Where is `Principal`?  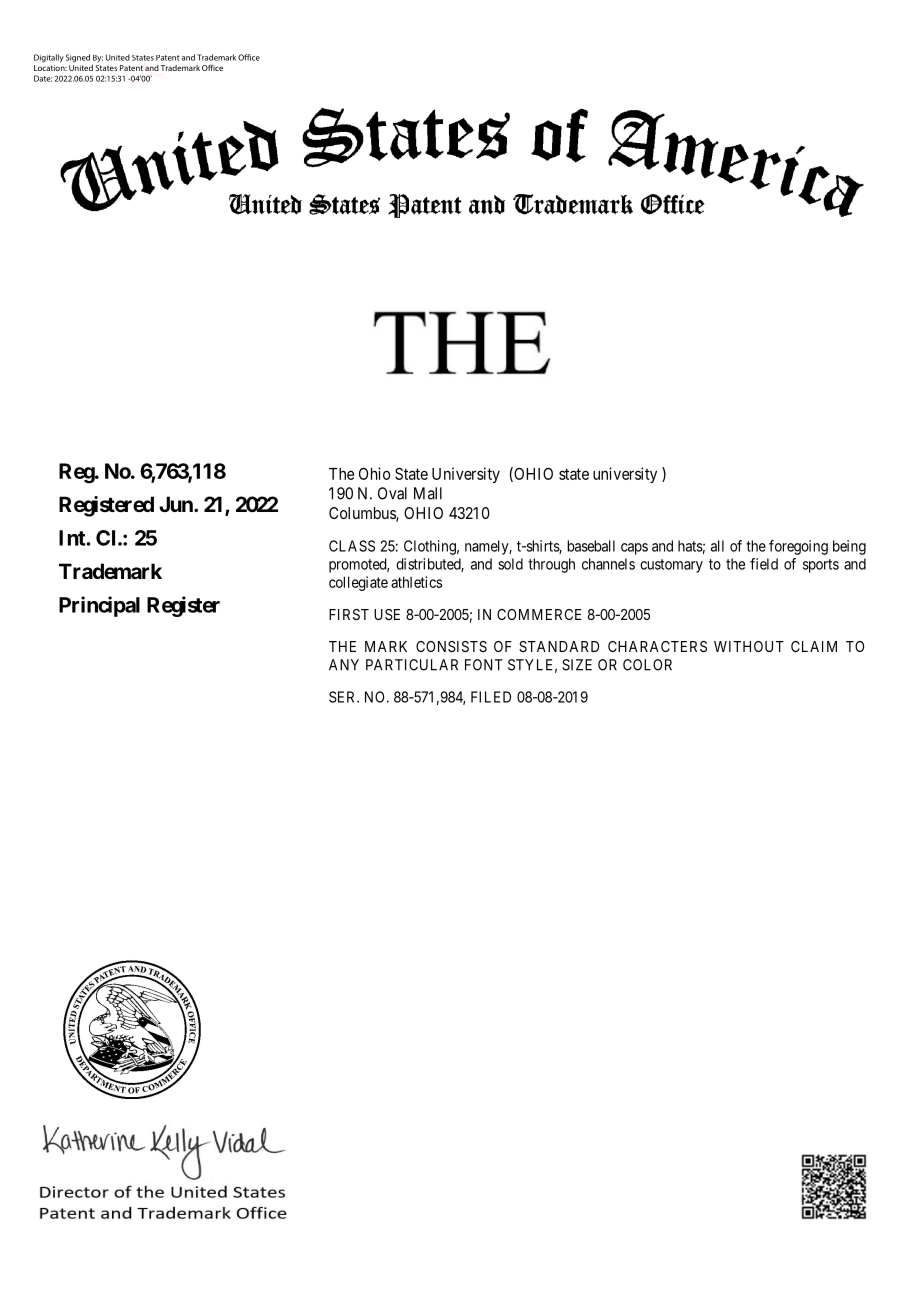 Principal is located at coordinates (99, 606).
